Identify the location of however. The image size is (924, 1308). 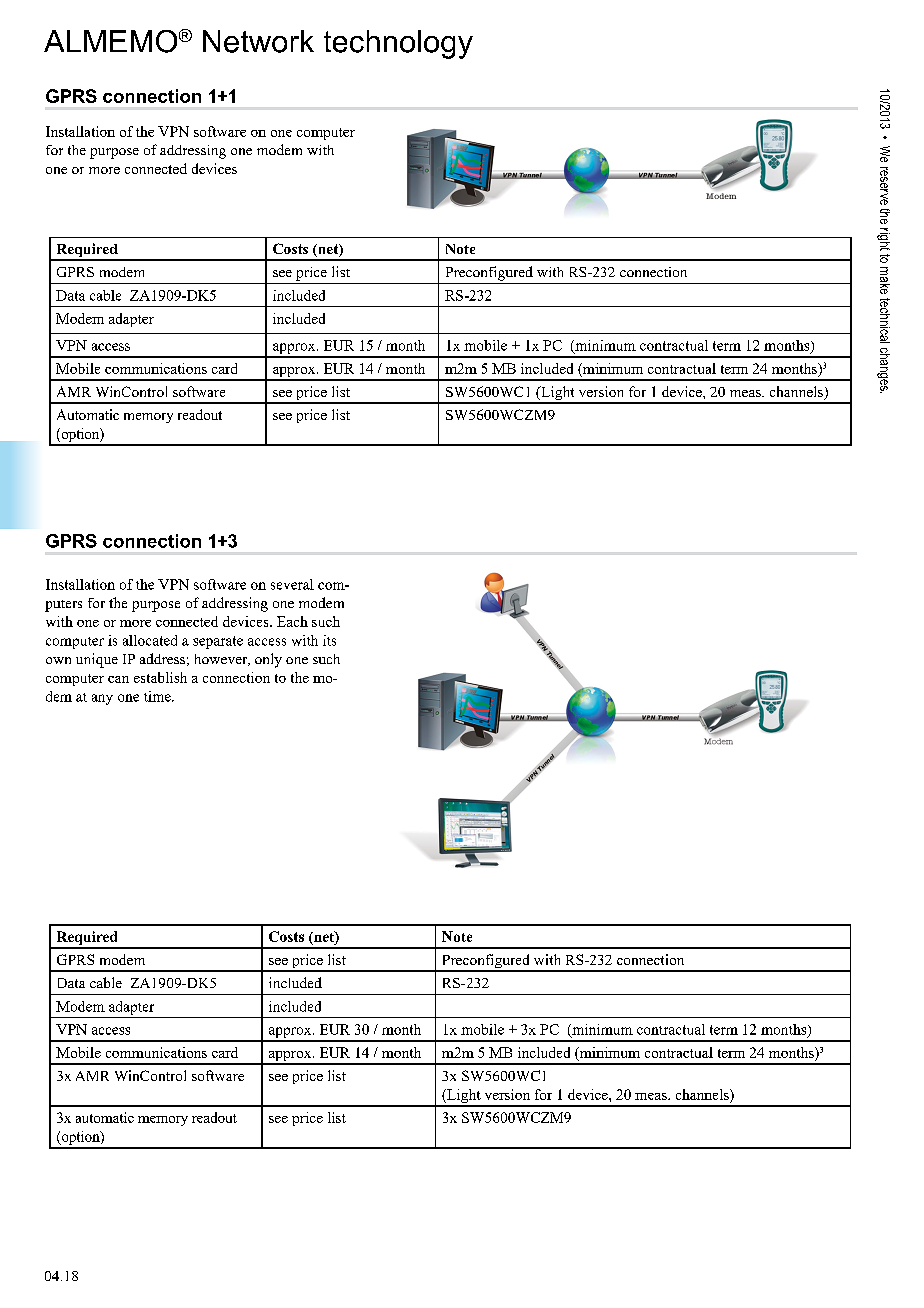
(222, 660).
